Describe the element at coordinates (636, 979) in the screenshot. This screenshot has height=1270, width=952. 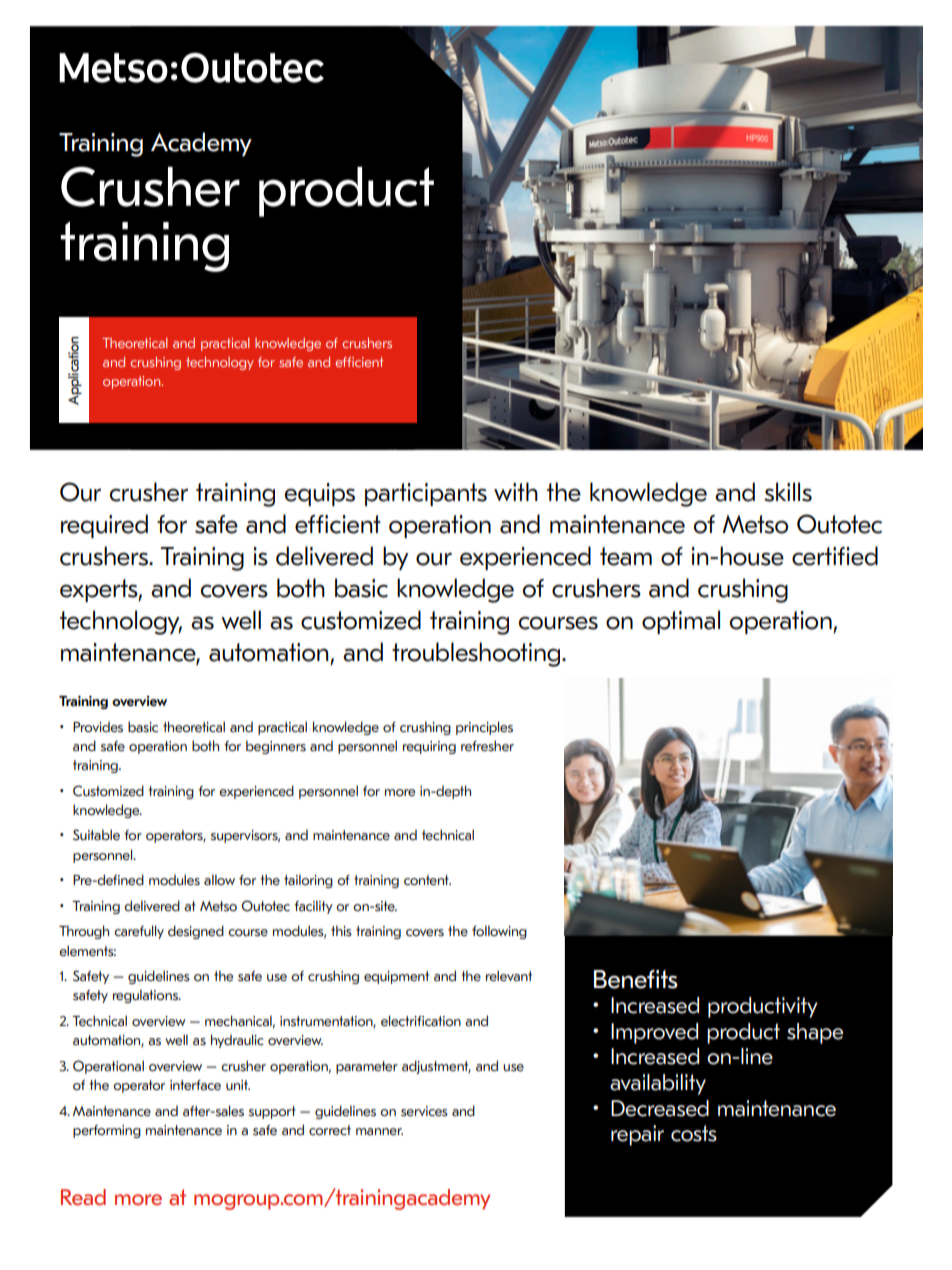
I see `Benefits` at that location.
